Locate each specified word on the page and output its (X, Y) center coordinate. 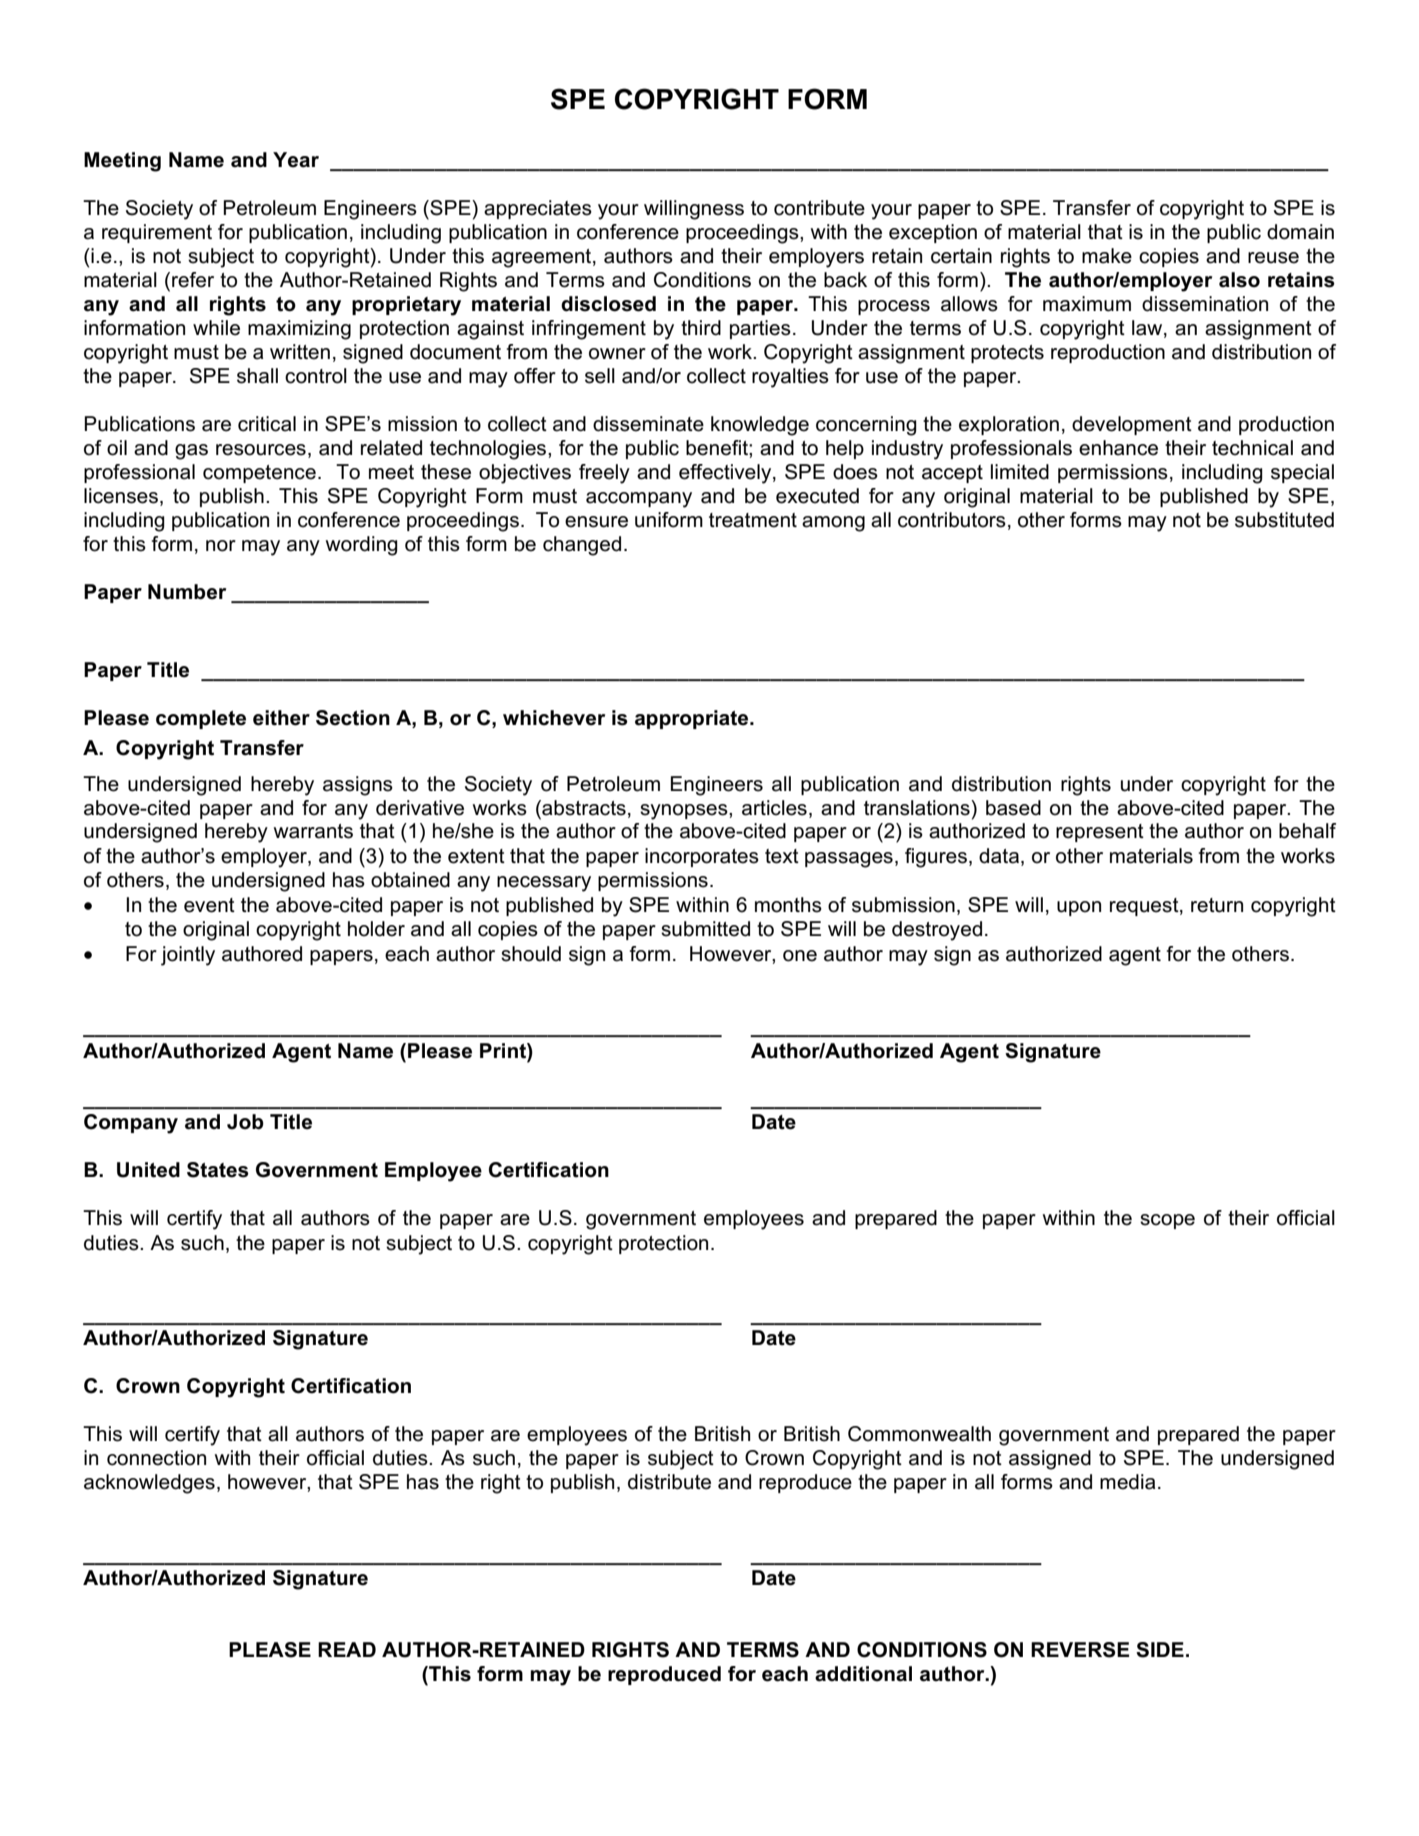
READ (347, 1649)
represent (1100, 833)
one (800, 956)
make (1107, 256)
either (281, 718)
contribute (819, 208)
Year (296, 160)
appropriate (693, 719)
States (218, 1170)
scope (1167, 1221)
